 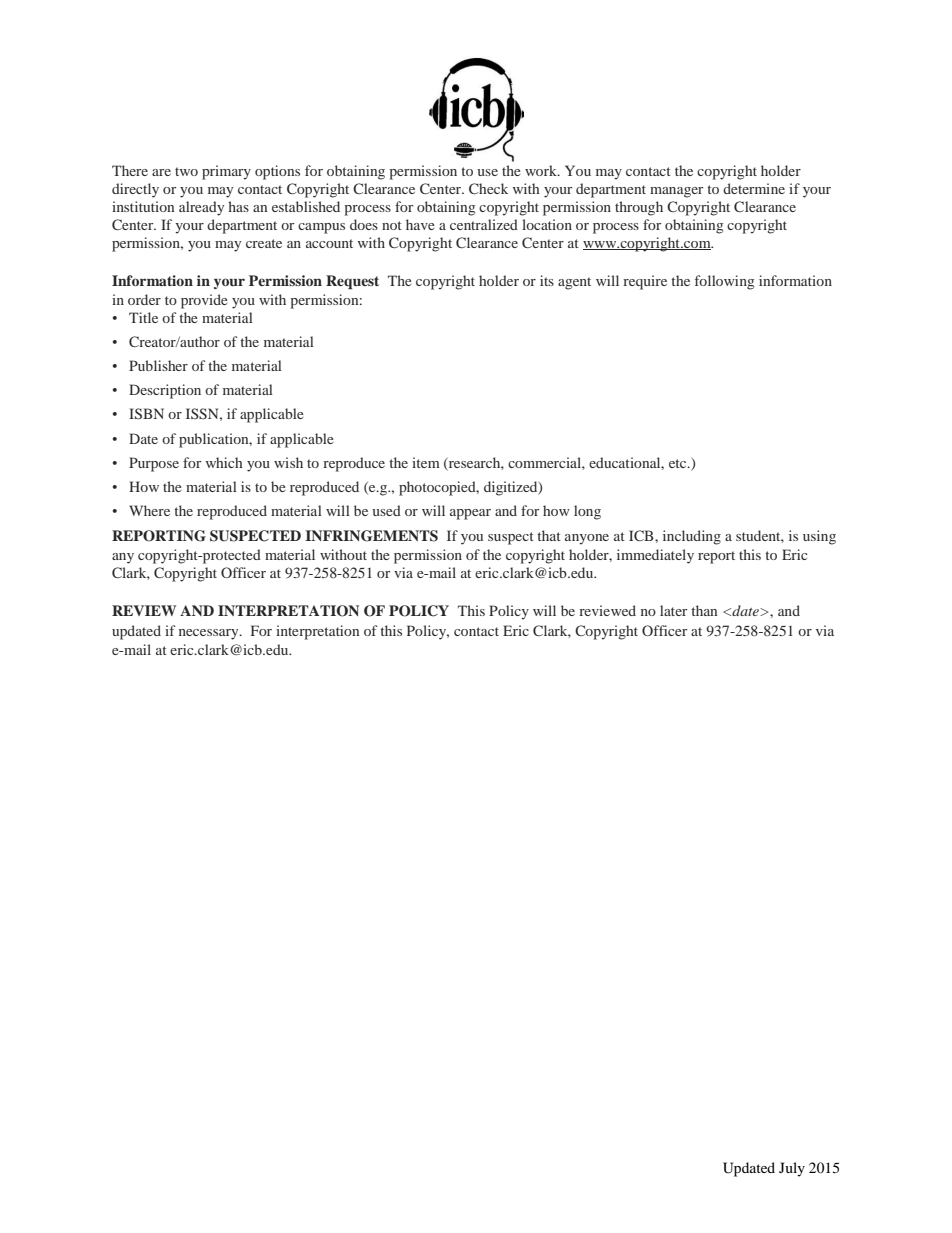 I want to click on which, so click(x=224, y=462).
